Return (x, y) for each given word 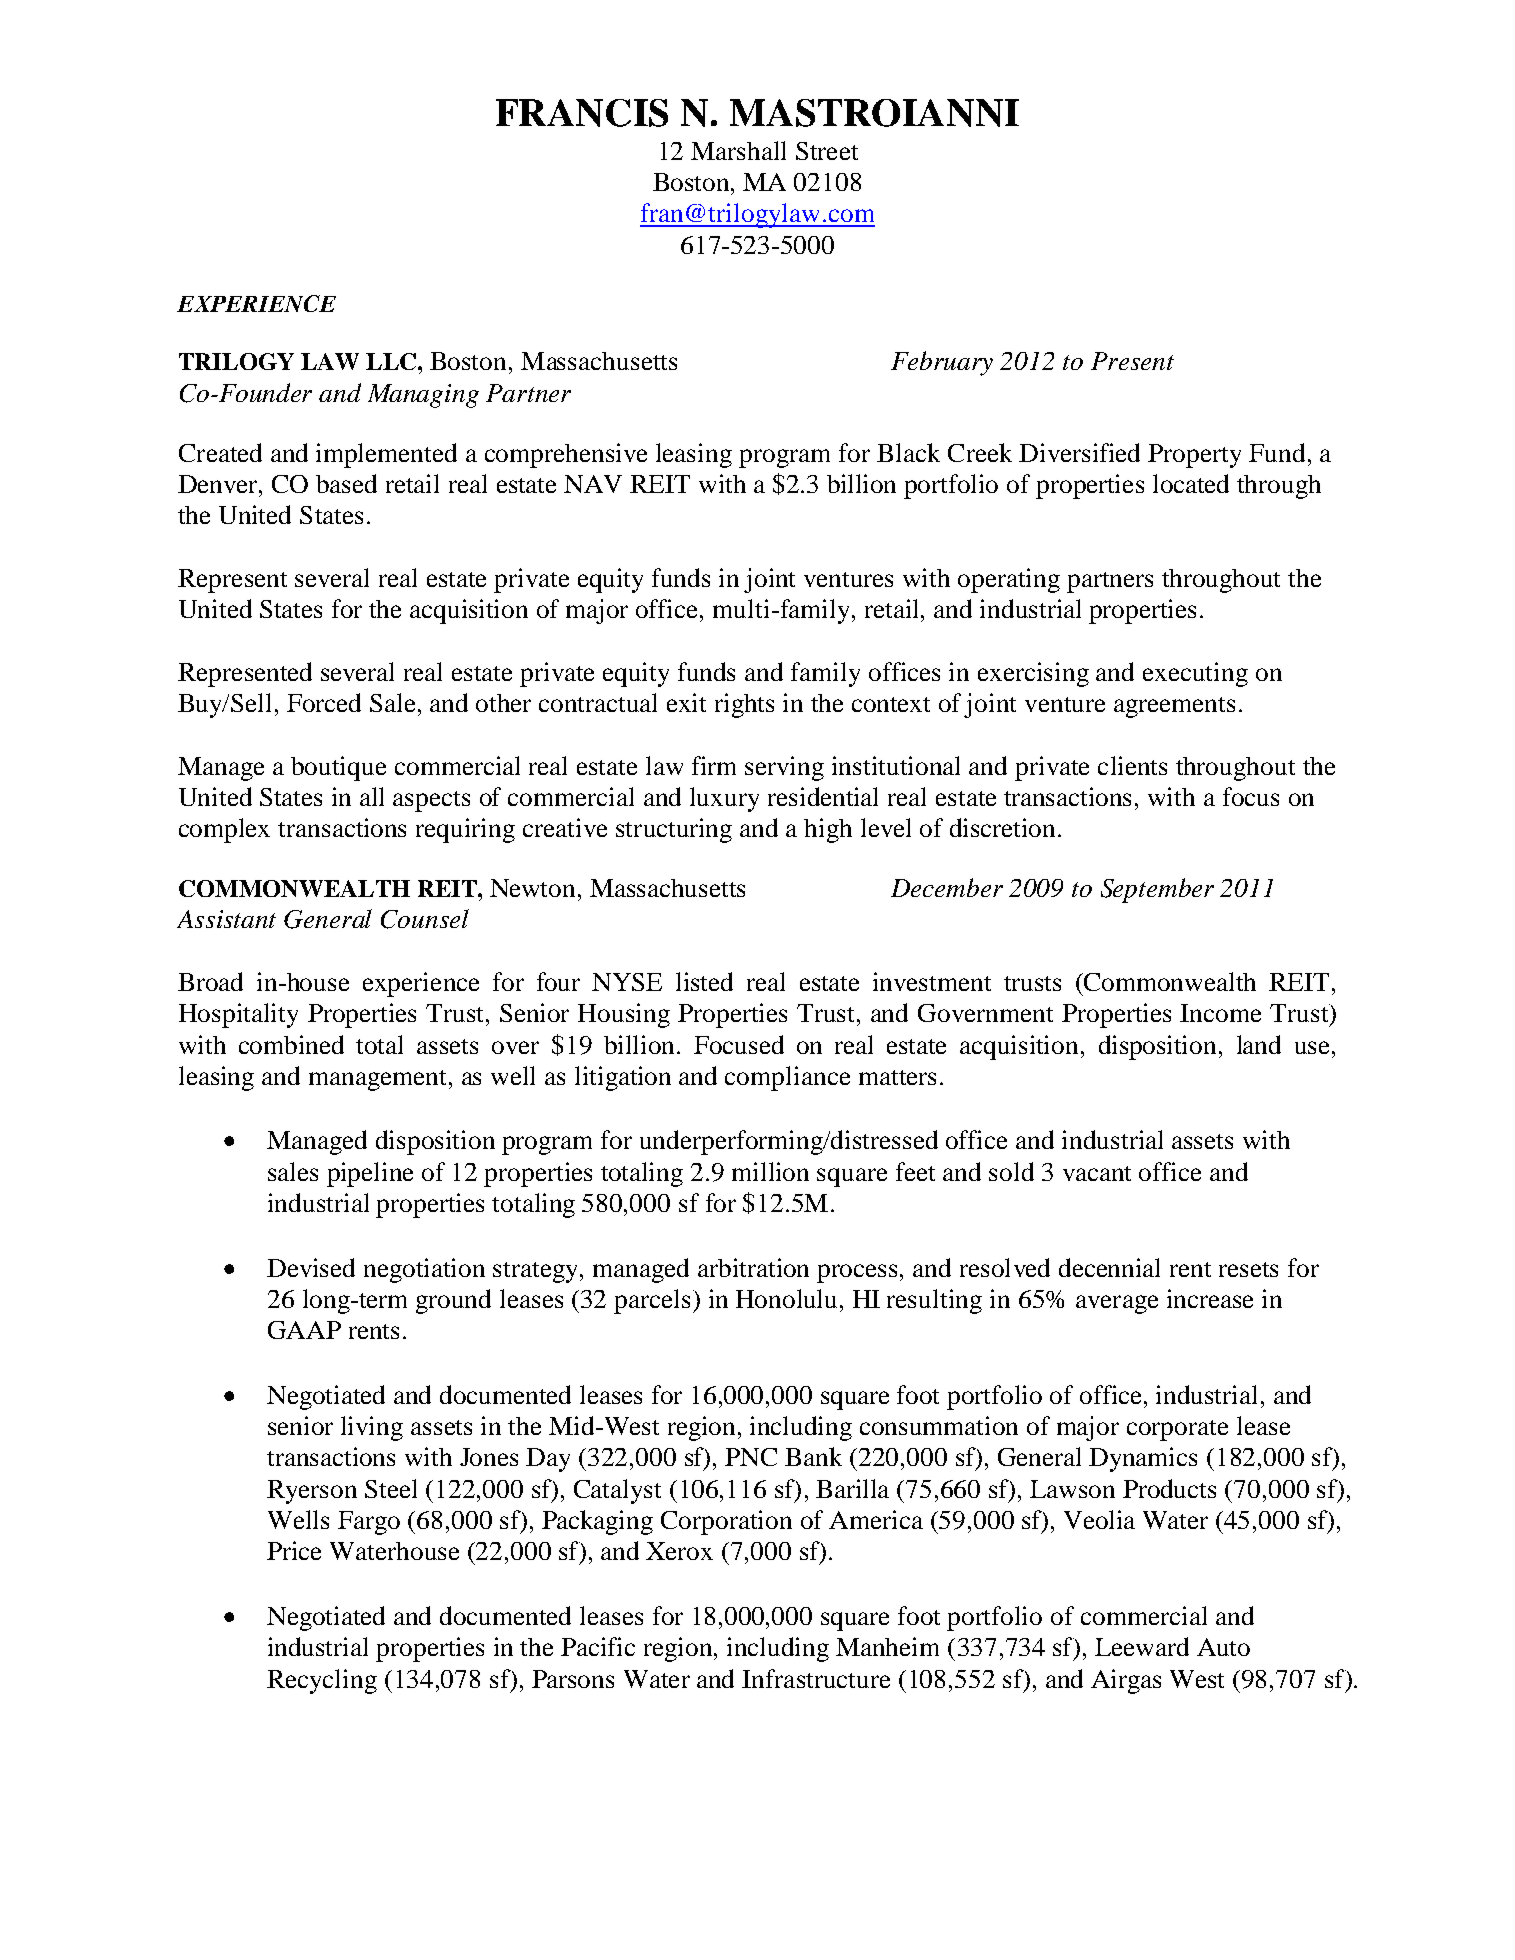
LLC (392, 361)
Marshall (738, 150)
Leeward (1142, 1646)
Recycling (322, 1681)
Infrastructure (816, 1678)
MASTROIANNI (874, 113)
